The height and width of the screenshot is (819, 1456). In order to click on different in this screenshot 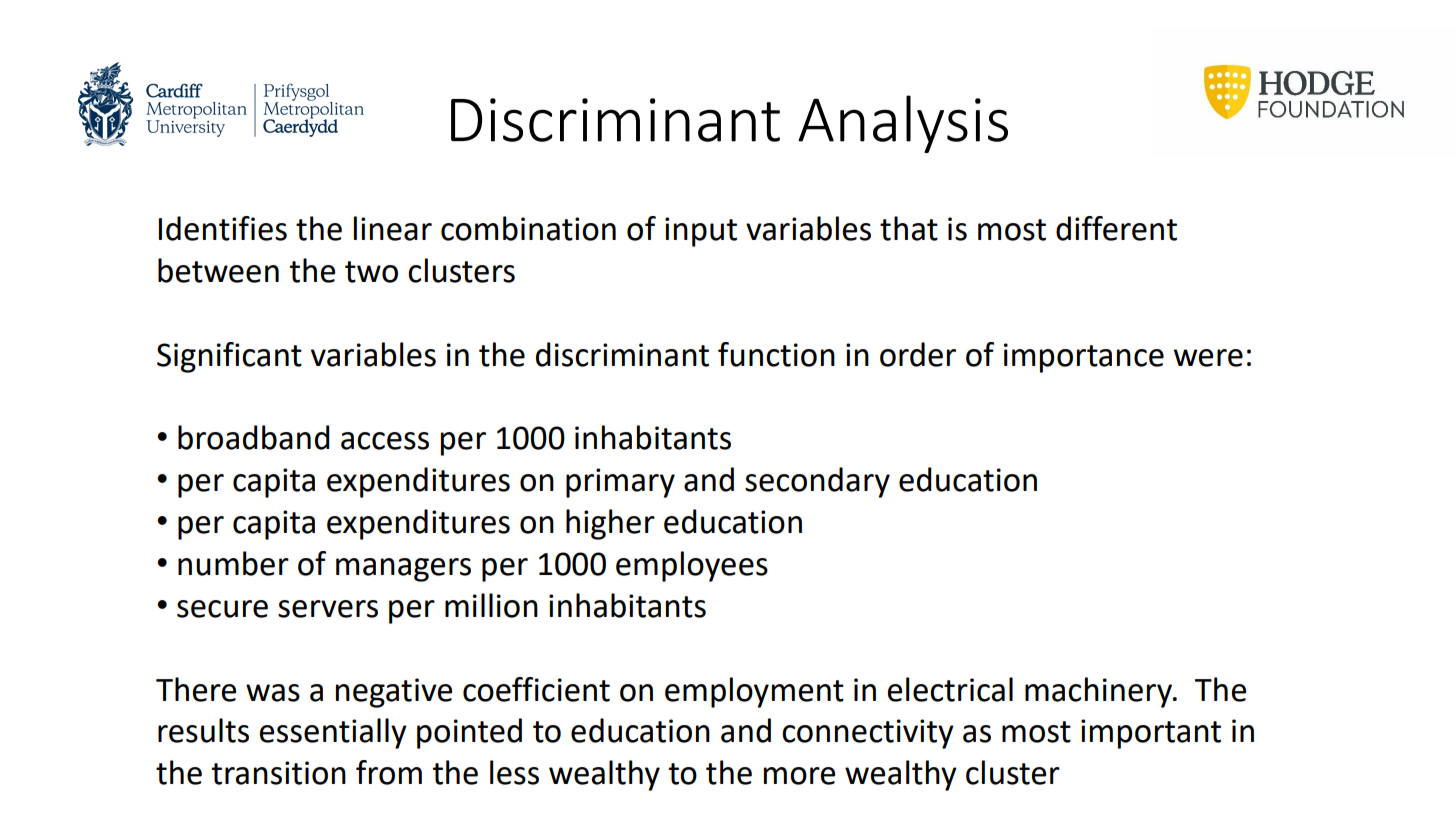, I will do `click(1116, 228)`.
